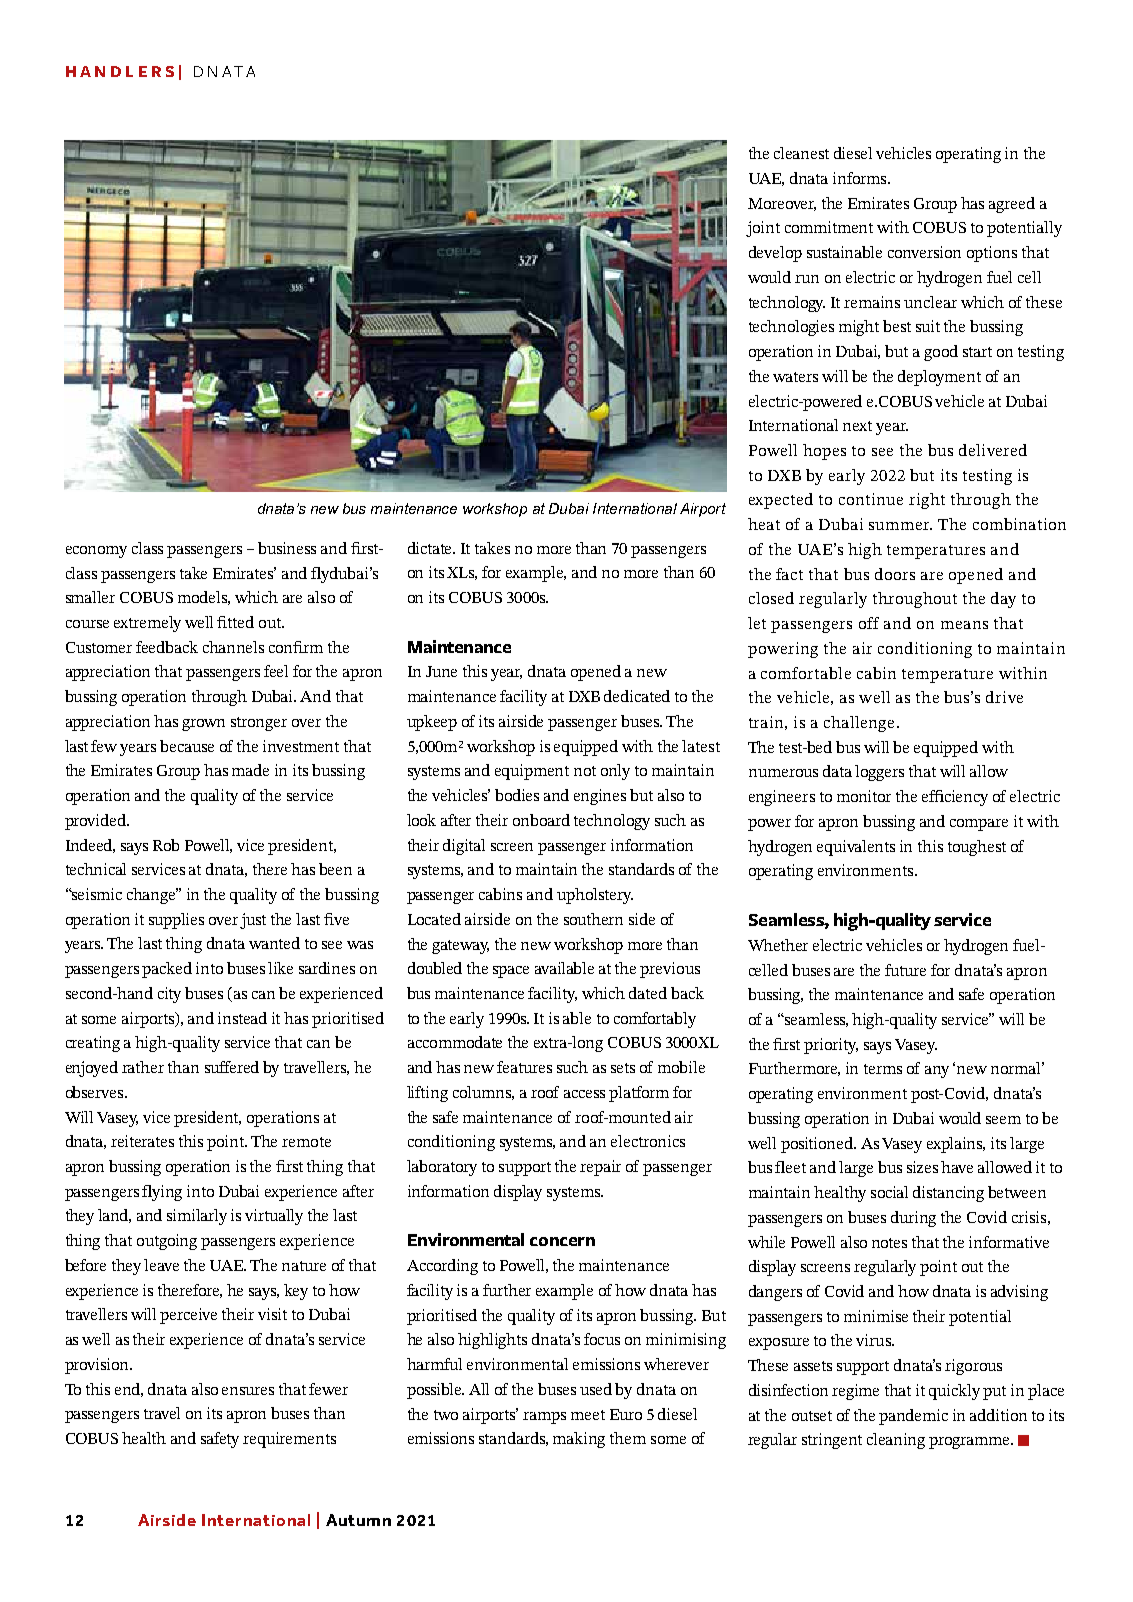 This screenshot has height=1602, width=1133. I want to click on business, so click(287, 548).
